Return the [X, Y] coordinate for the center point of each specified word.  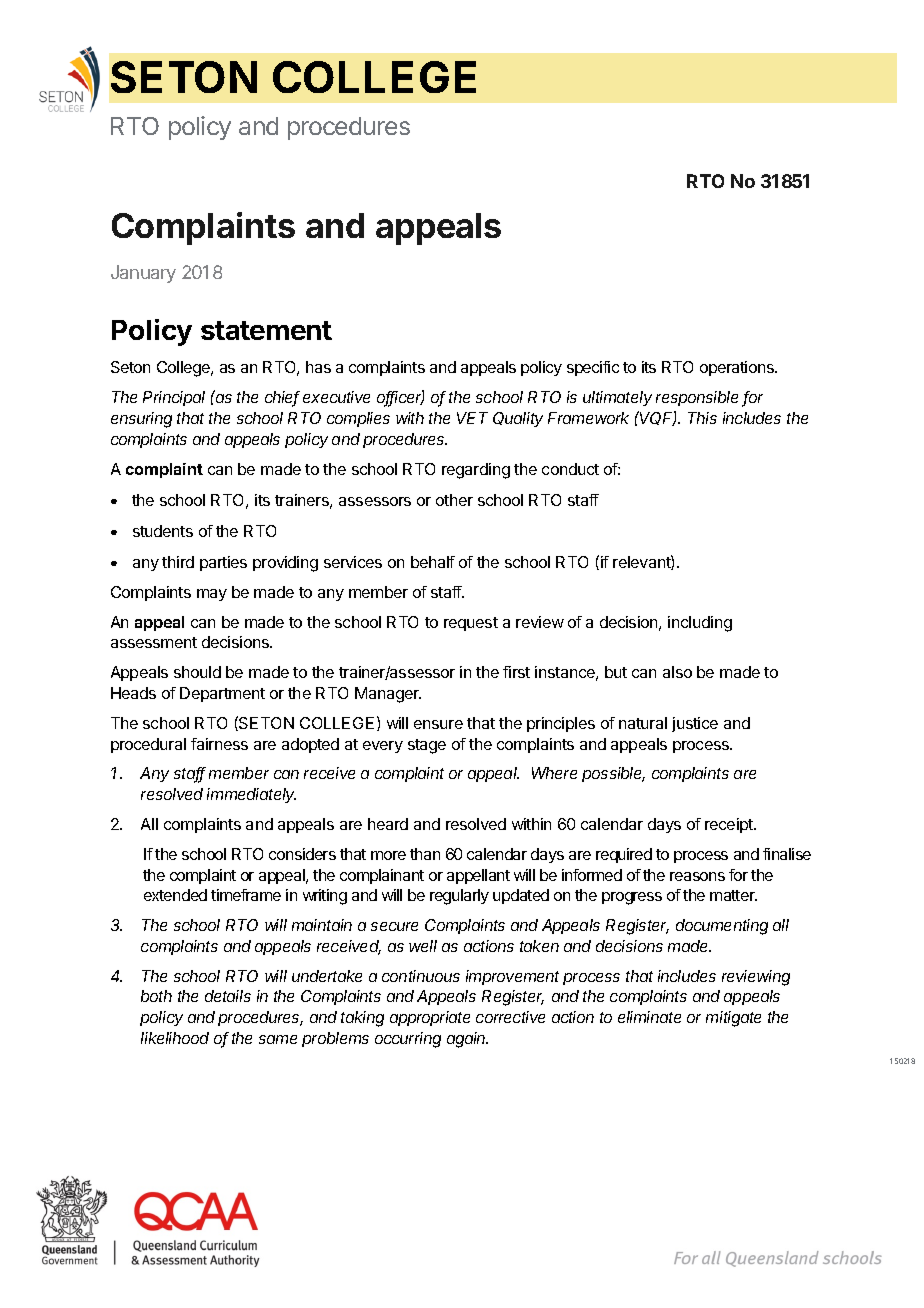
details [228, 996]
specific [593, 368]
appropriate [430, 1018]
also [677, 672]
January [143, 274]
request [471, 624]
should [197, 672]
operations [738, 368]
